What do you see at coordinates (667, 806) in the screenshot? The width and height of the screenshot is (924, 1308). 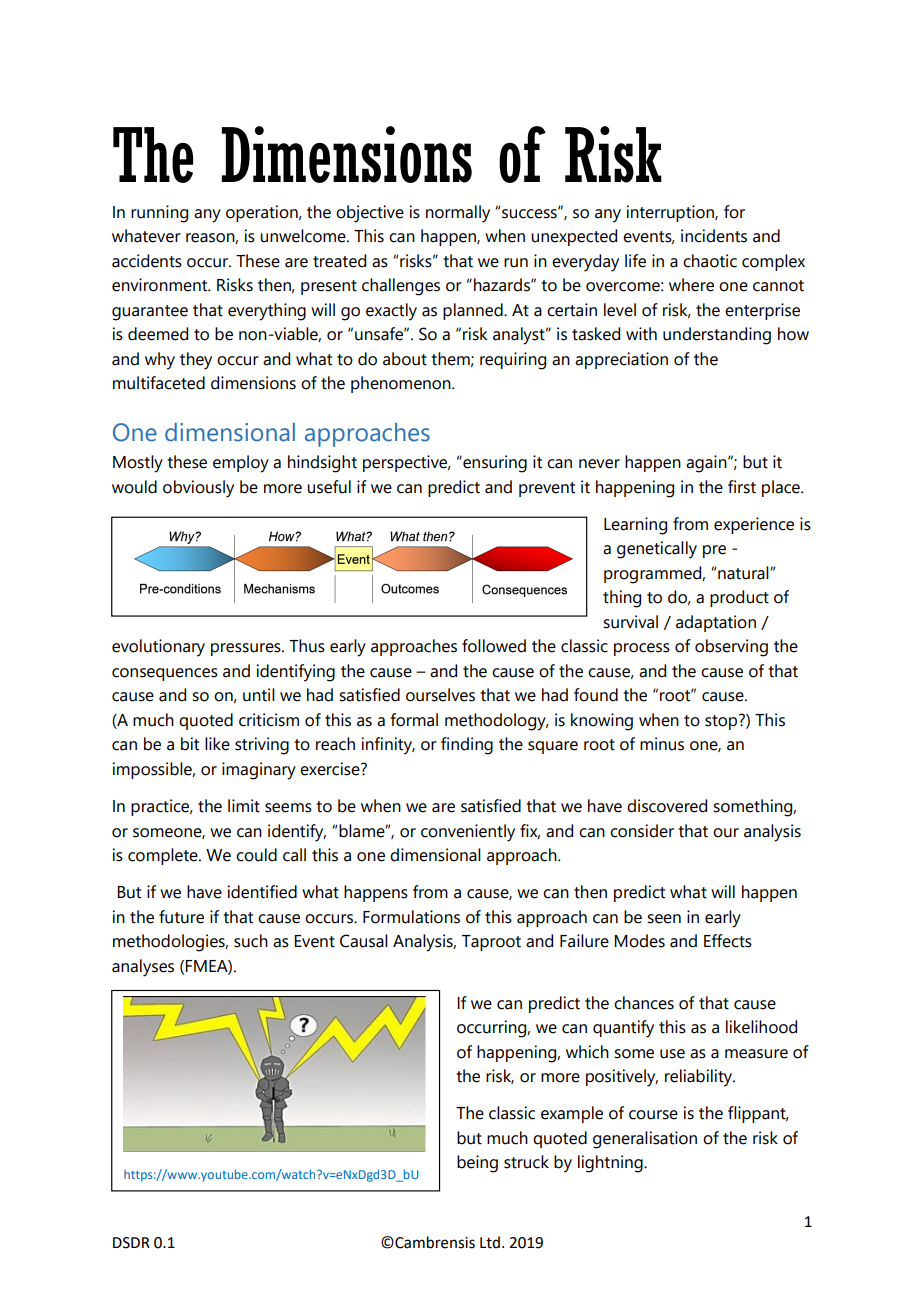 I see `discovered` at bounding box center [667, 806].
